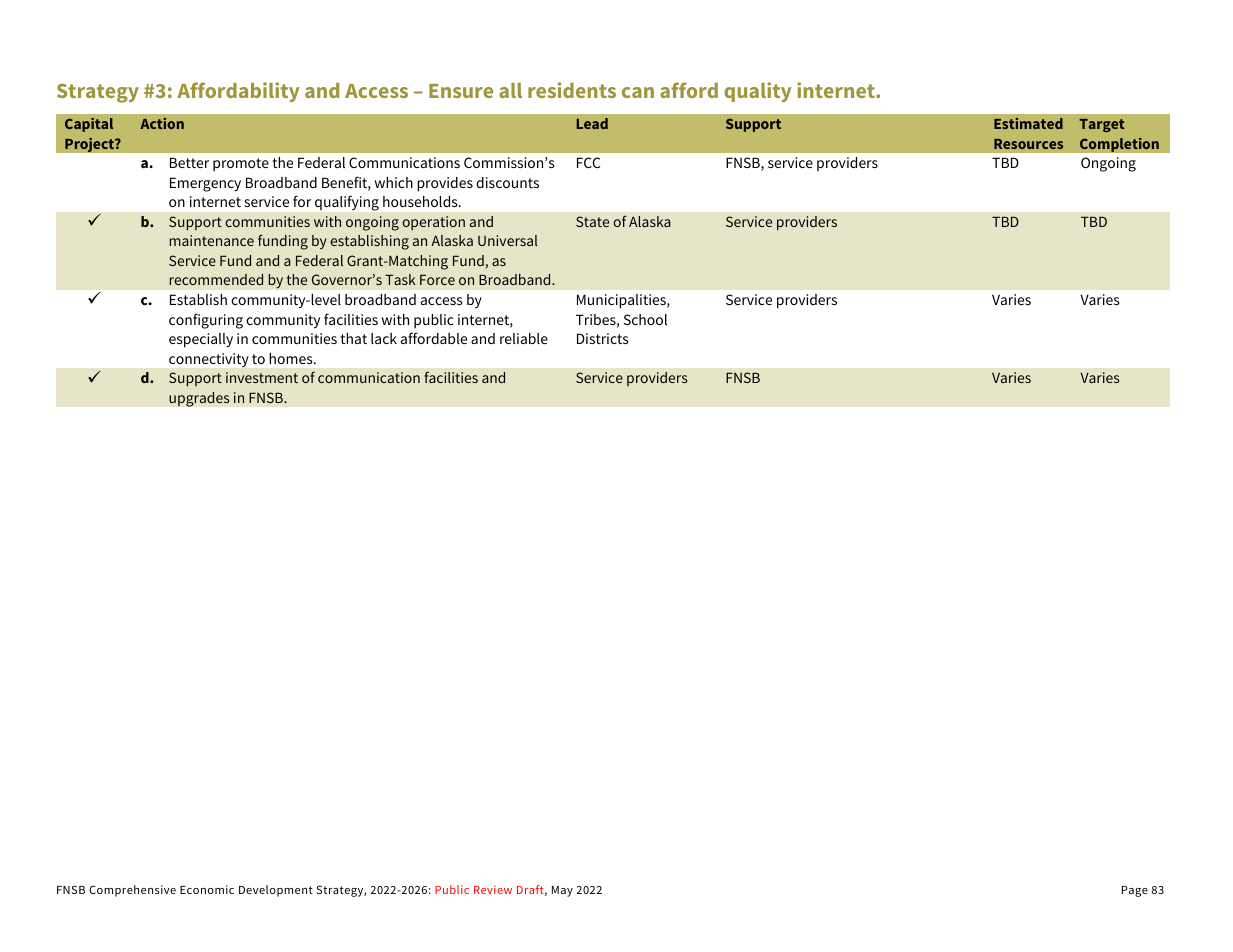  I want to click on Page, so click(1135, 891).
